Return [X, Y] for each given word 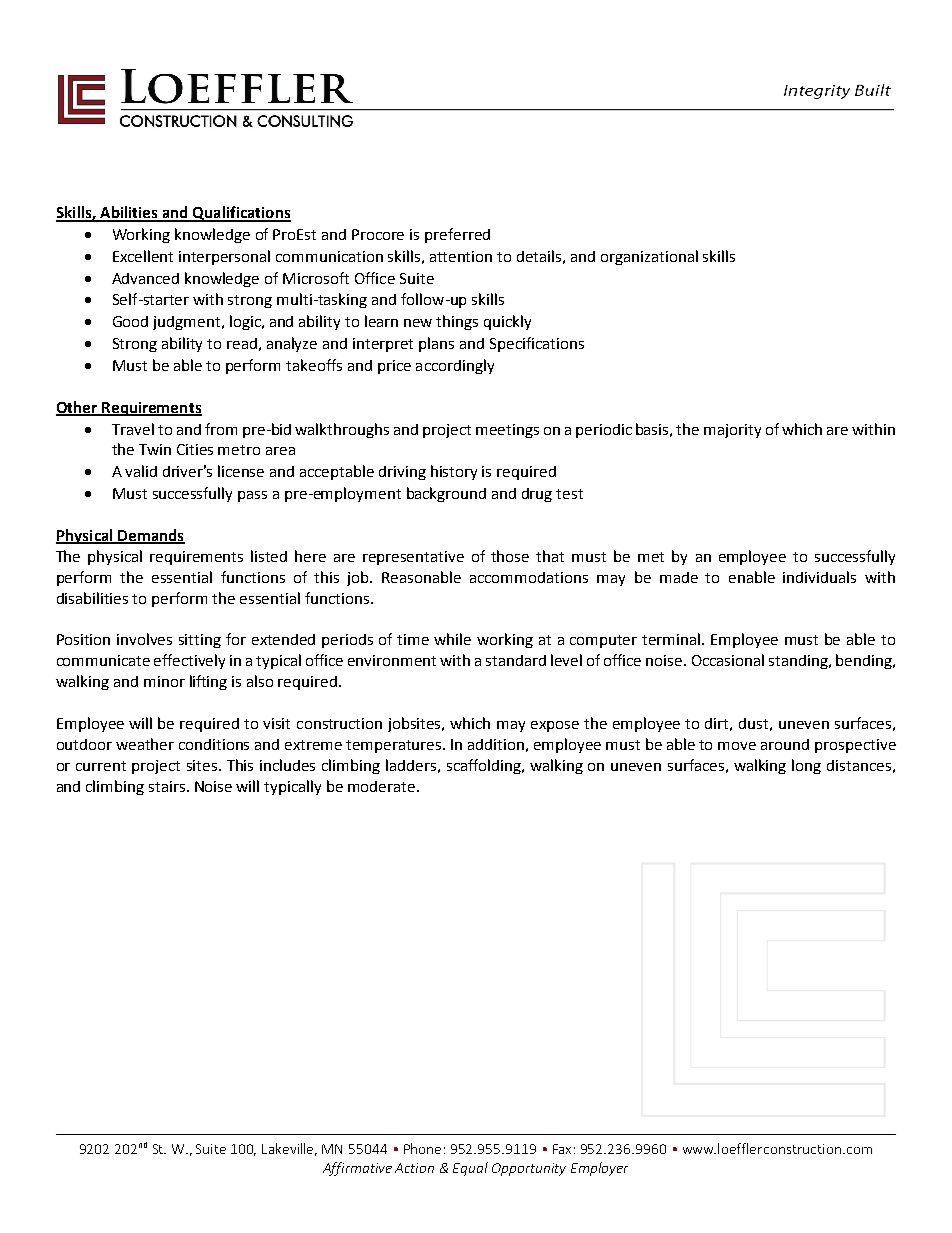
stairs [168, 786]
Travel [133, 429]
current [101, 766]
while [452, 639]
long [806, 766]
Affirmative [357, 1169]
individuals [819, 577]
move [737, 746]
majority [732, 431]
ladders [411, 765]
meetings [507, 431]
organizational [649, 257]
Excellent [143, 256]
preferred [457, 235]
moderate [383, 786]
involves [144, 639]
